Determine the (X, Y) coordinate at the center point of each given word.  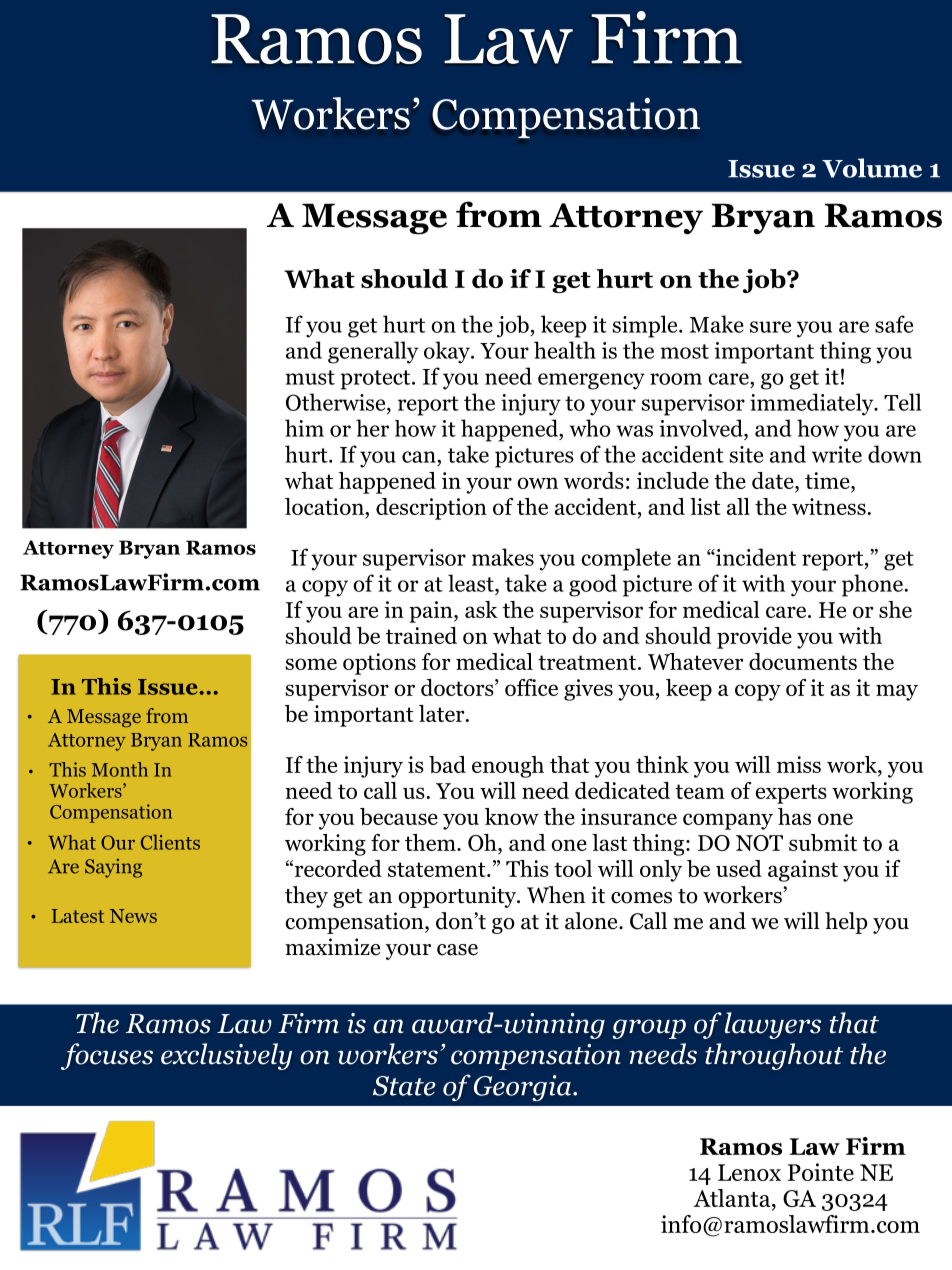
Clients (170, 842)
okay (448, 352)
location (325, 506)
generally (373, 352)
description (431, 509)
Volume (872, 168)
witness (829, 506)
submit (823, 842)
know (512, 816)
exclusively (226, 1056)
